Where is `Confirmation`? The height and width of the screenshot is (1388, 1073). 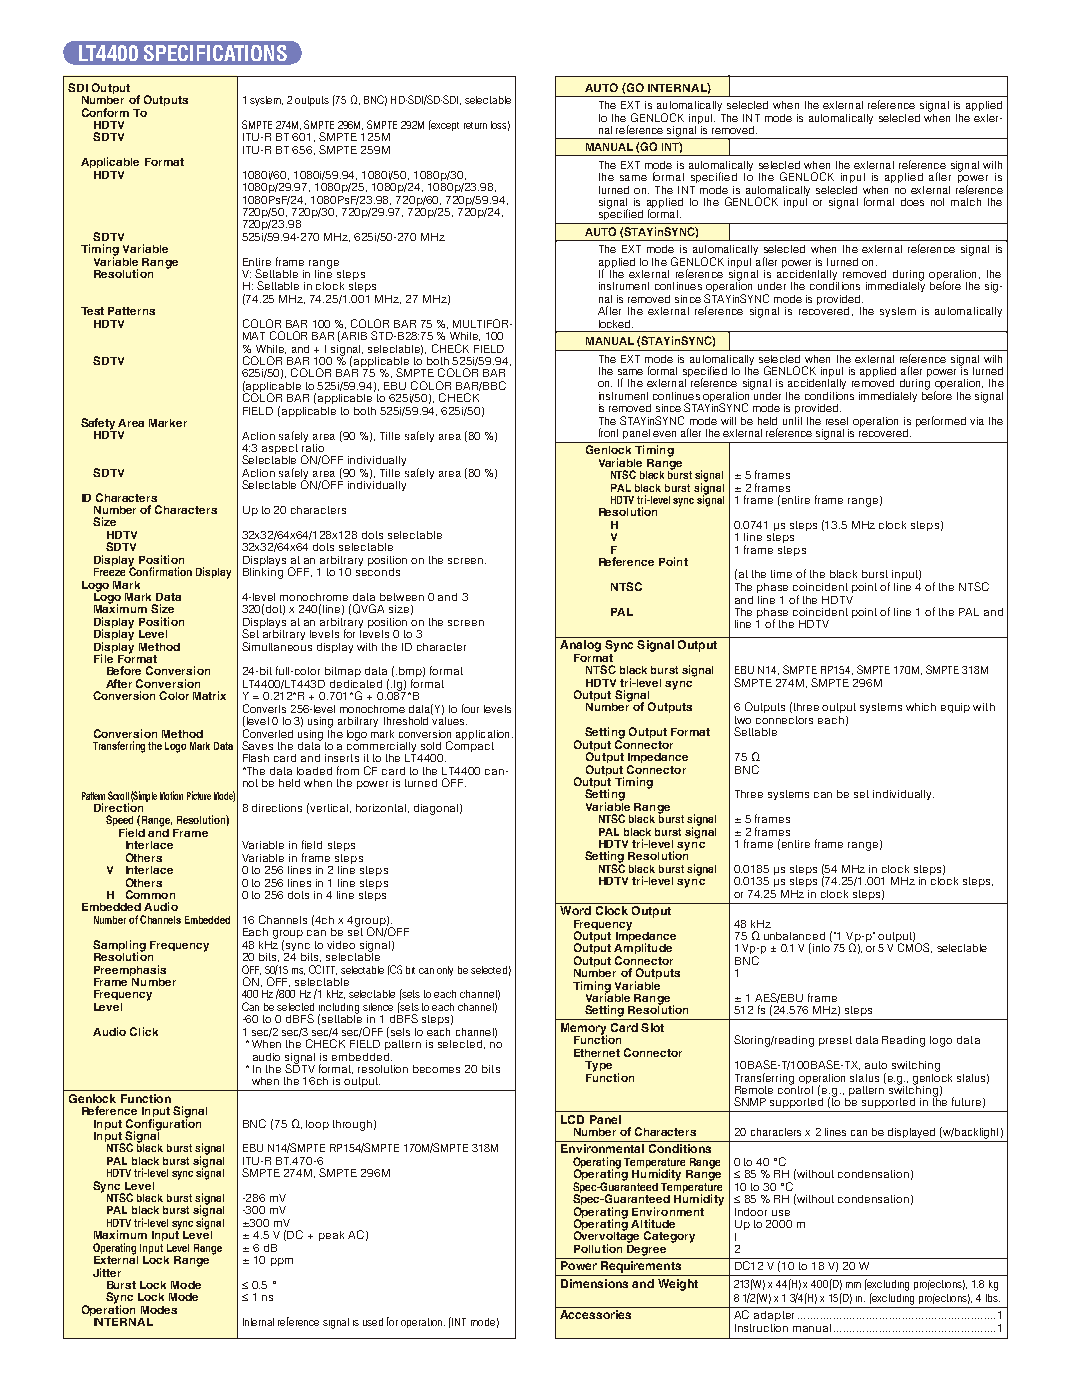
Confirmation is located at coordinates (160, 570).
